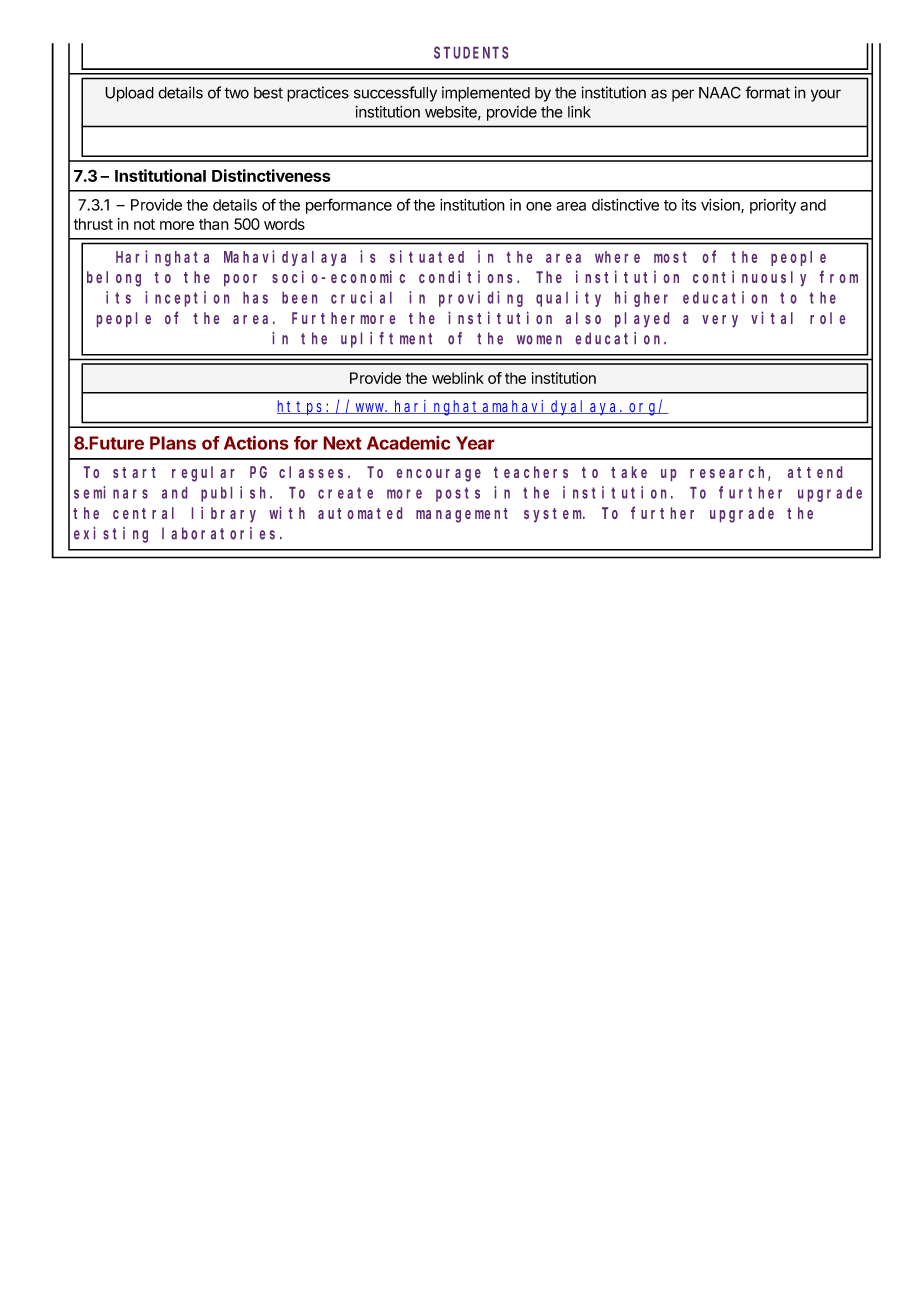 The width and height of the image is (924, 1308). I want to click on Plans, so click(173, 443).
